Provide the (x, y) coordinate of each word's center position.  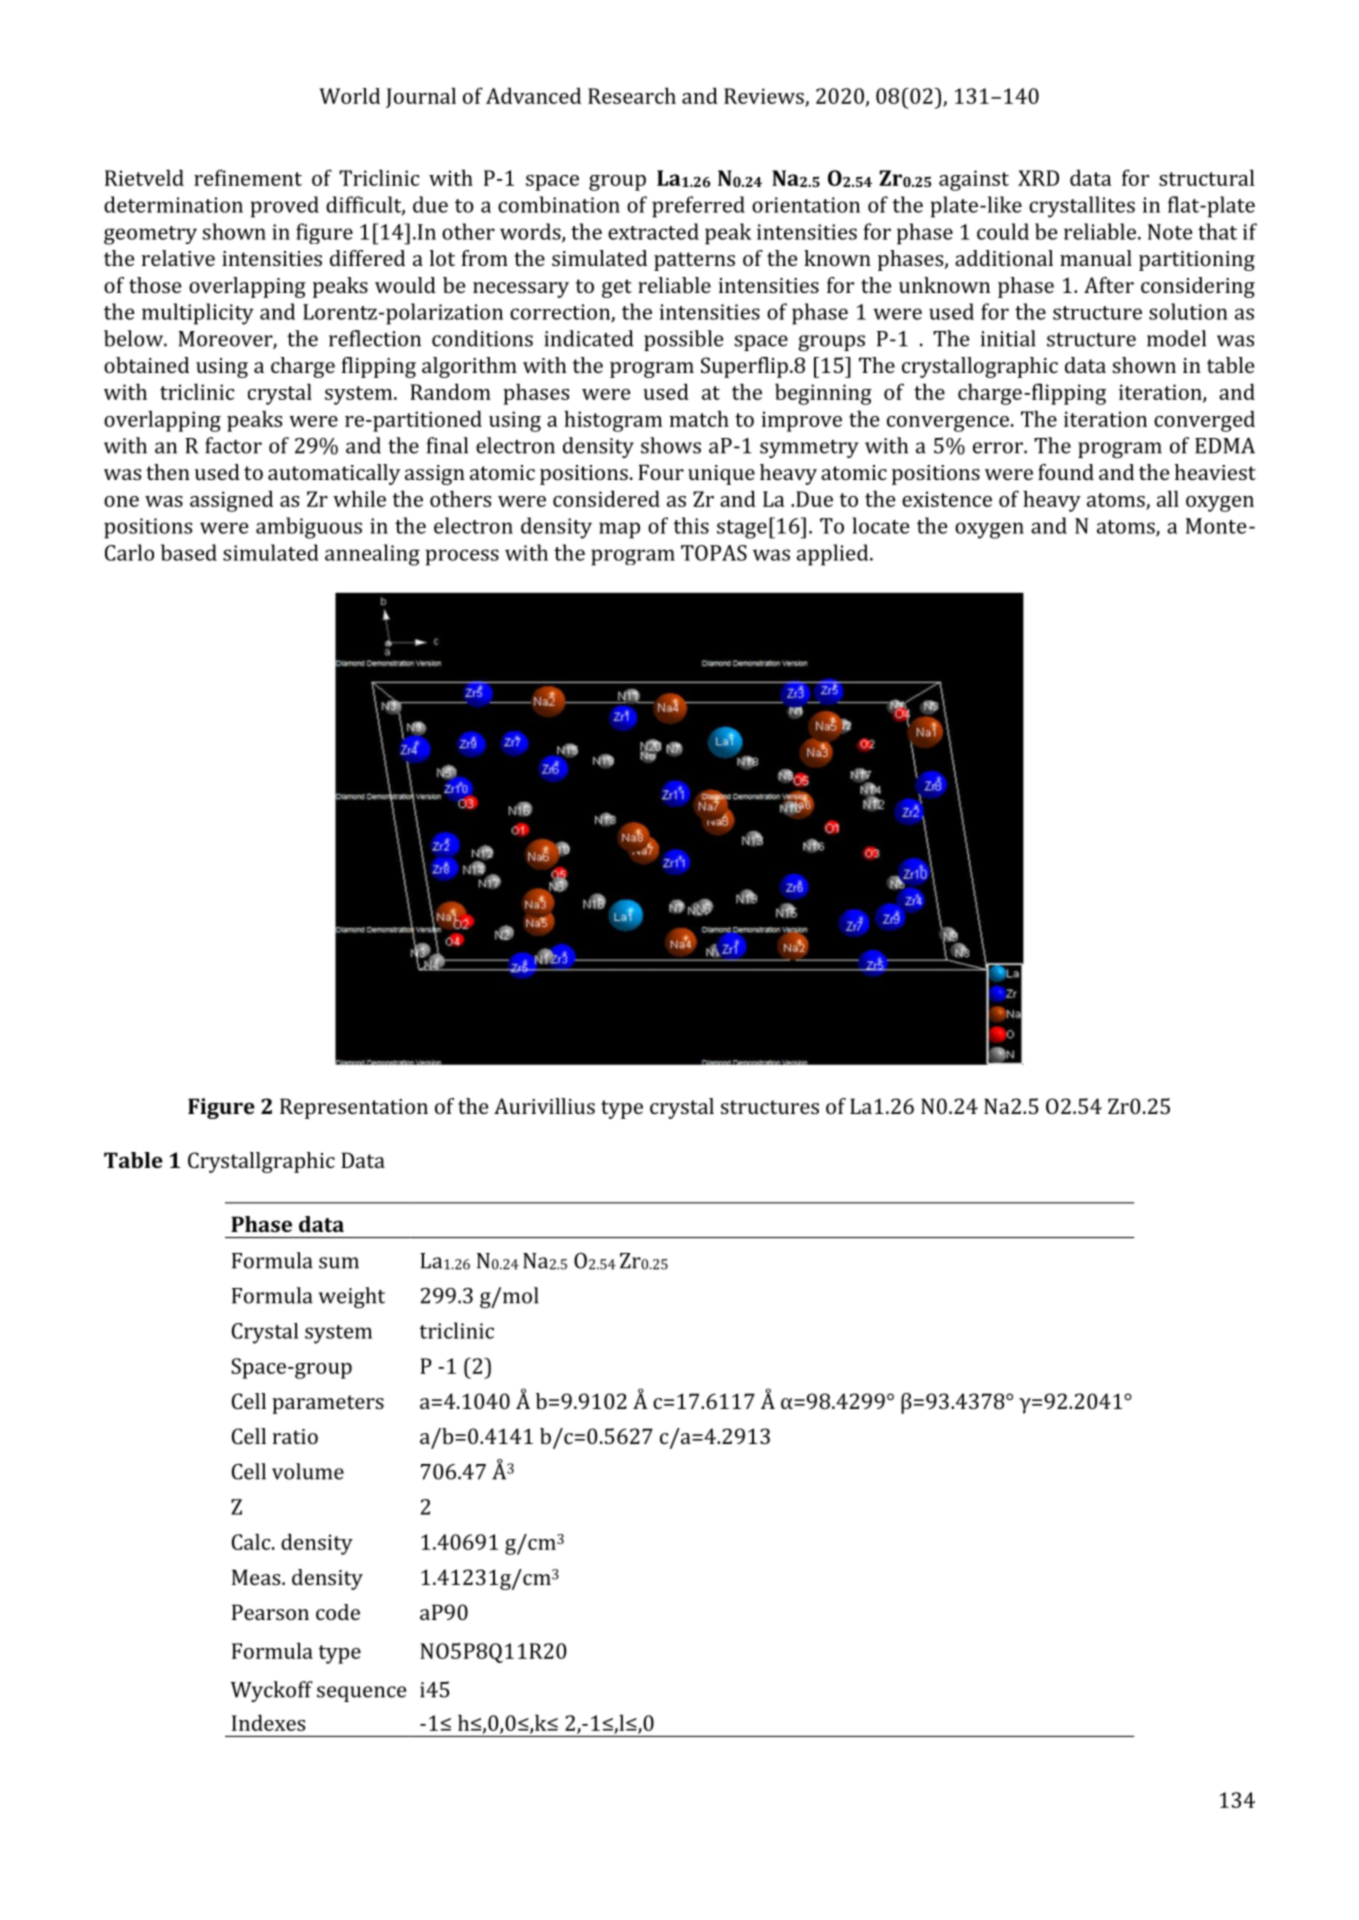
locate (881, 525)
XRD (1038, 178)
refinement (248, 177)
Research (632, 95)
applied (834, 555)
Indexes (268, 1722)
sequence (361, 1694)
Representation (354, 1108)
